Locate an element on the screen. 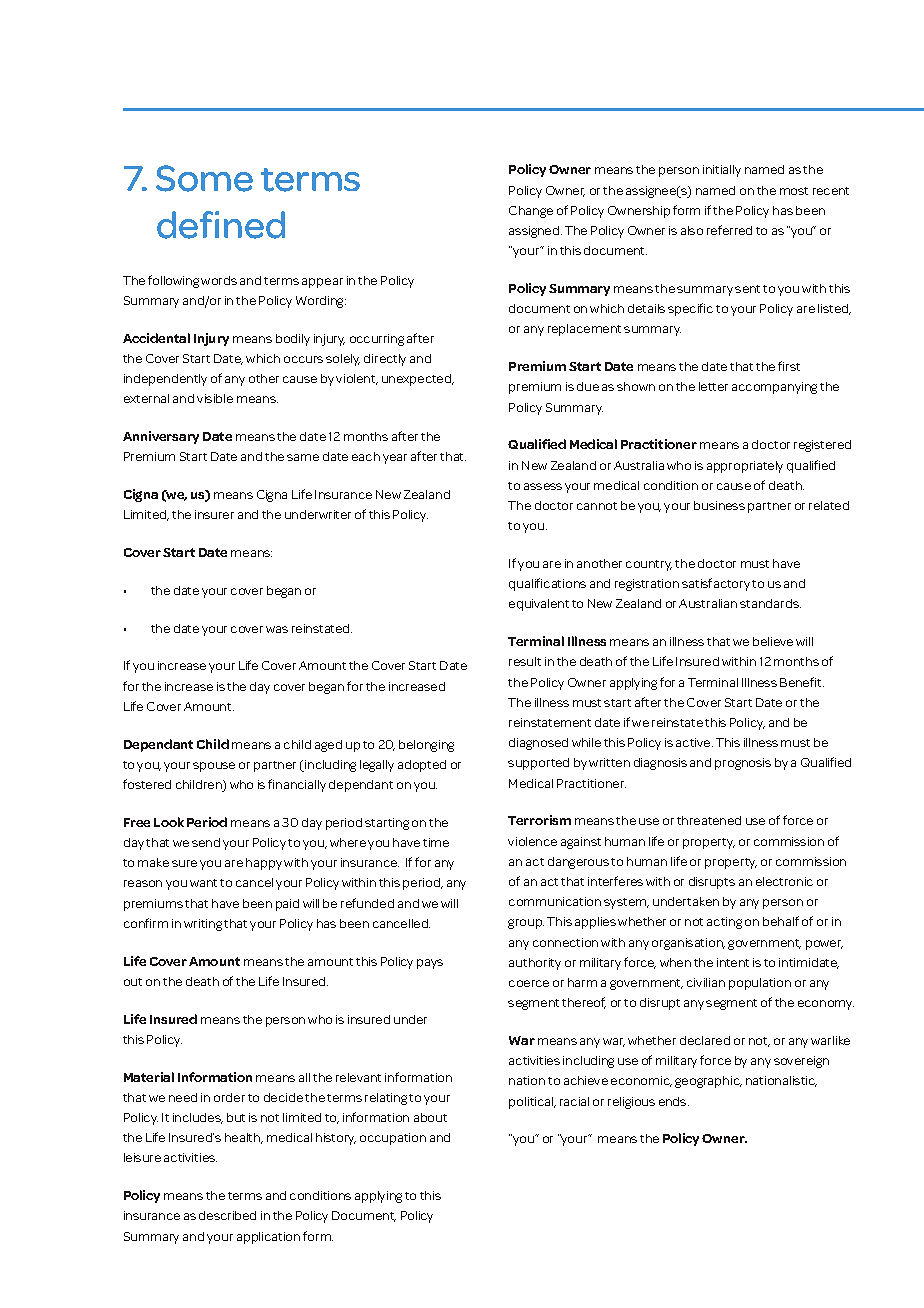 The image size is (924, 1308). defined is located at coordinates (221, 225).
